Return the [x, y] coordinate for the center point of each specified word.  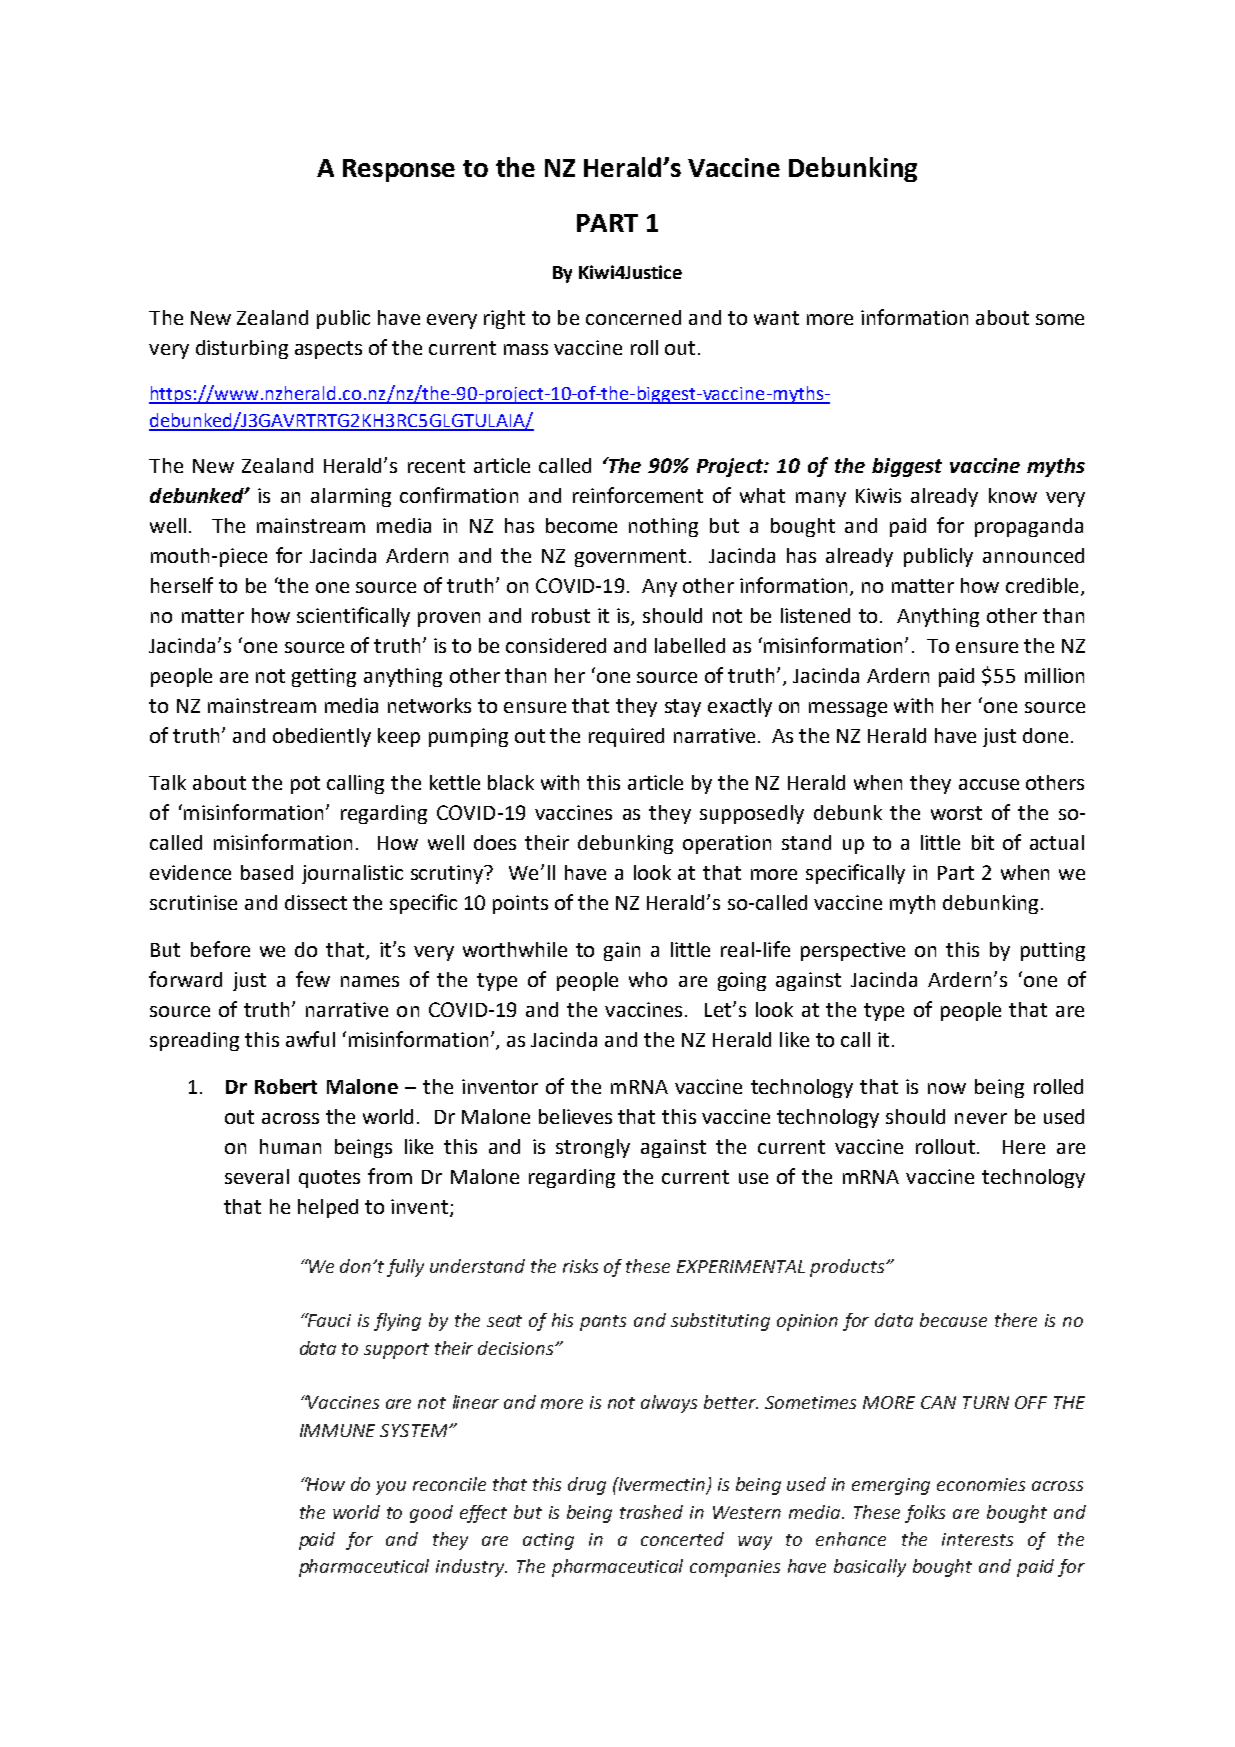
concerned [633, 317]
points [520, 904]
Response [399, 170]
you [391, 1488]
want [776, 318]
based [267, 872]
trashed [651, 1512]
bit [983, 842]
